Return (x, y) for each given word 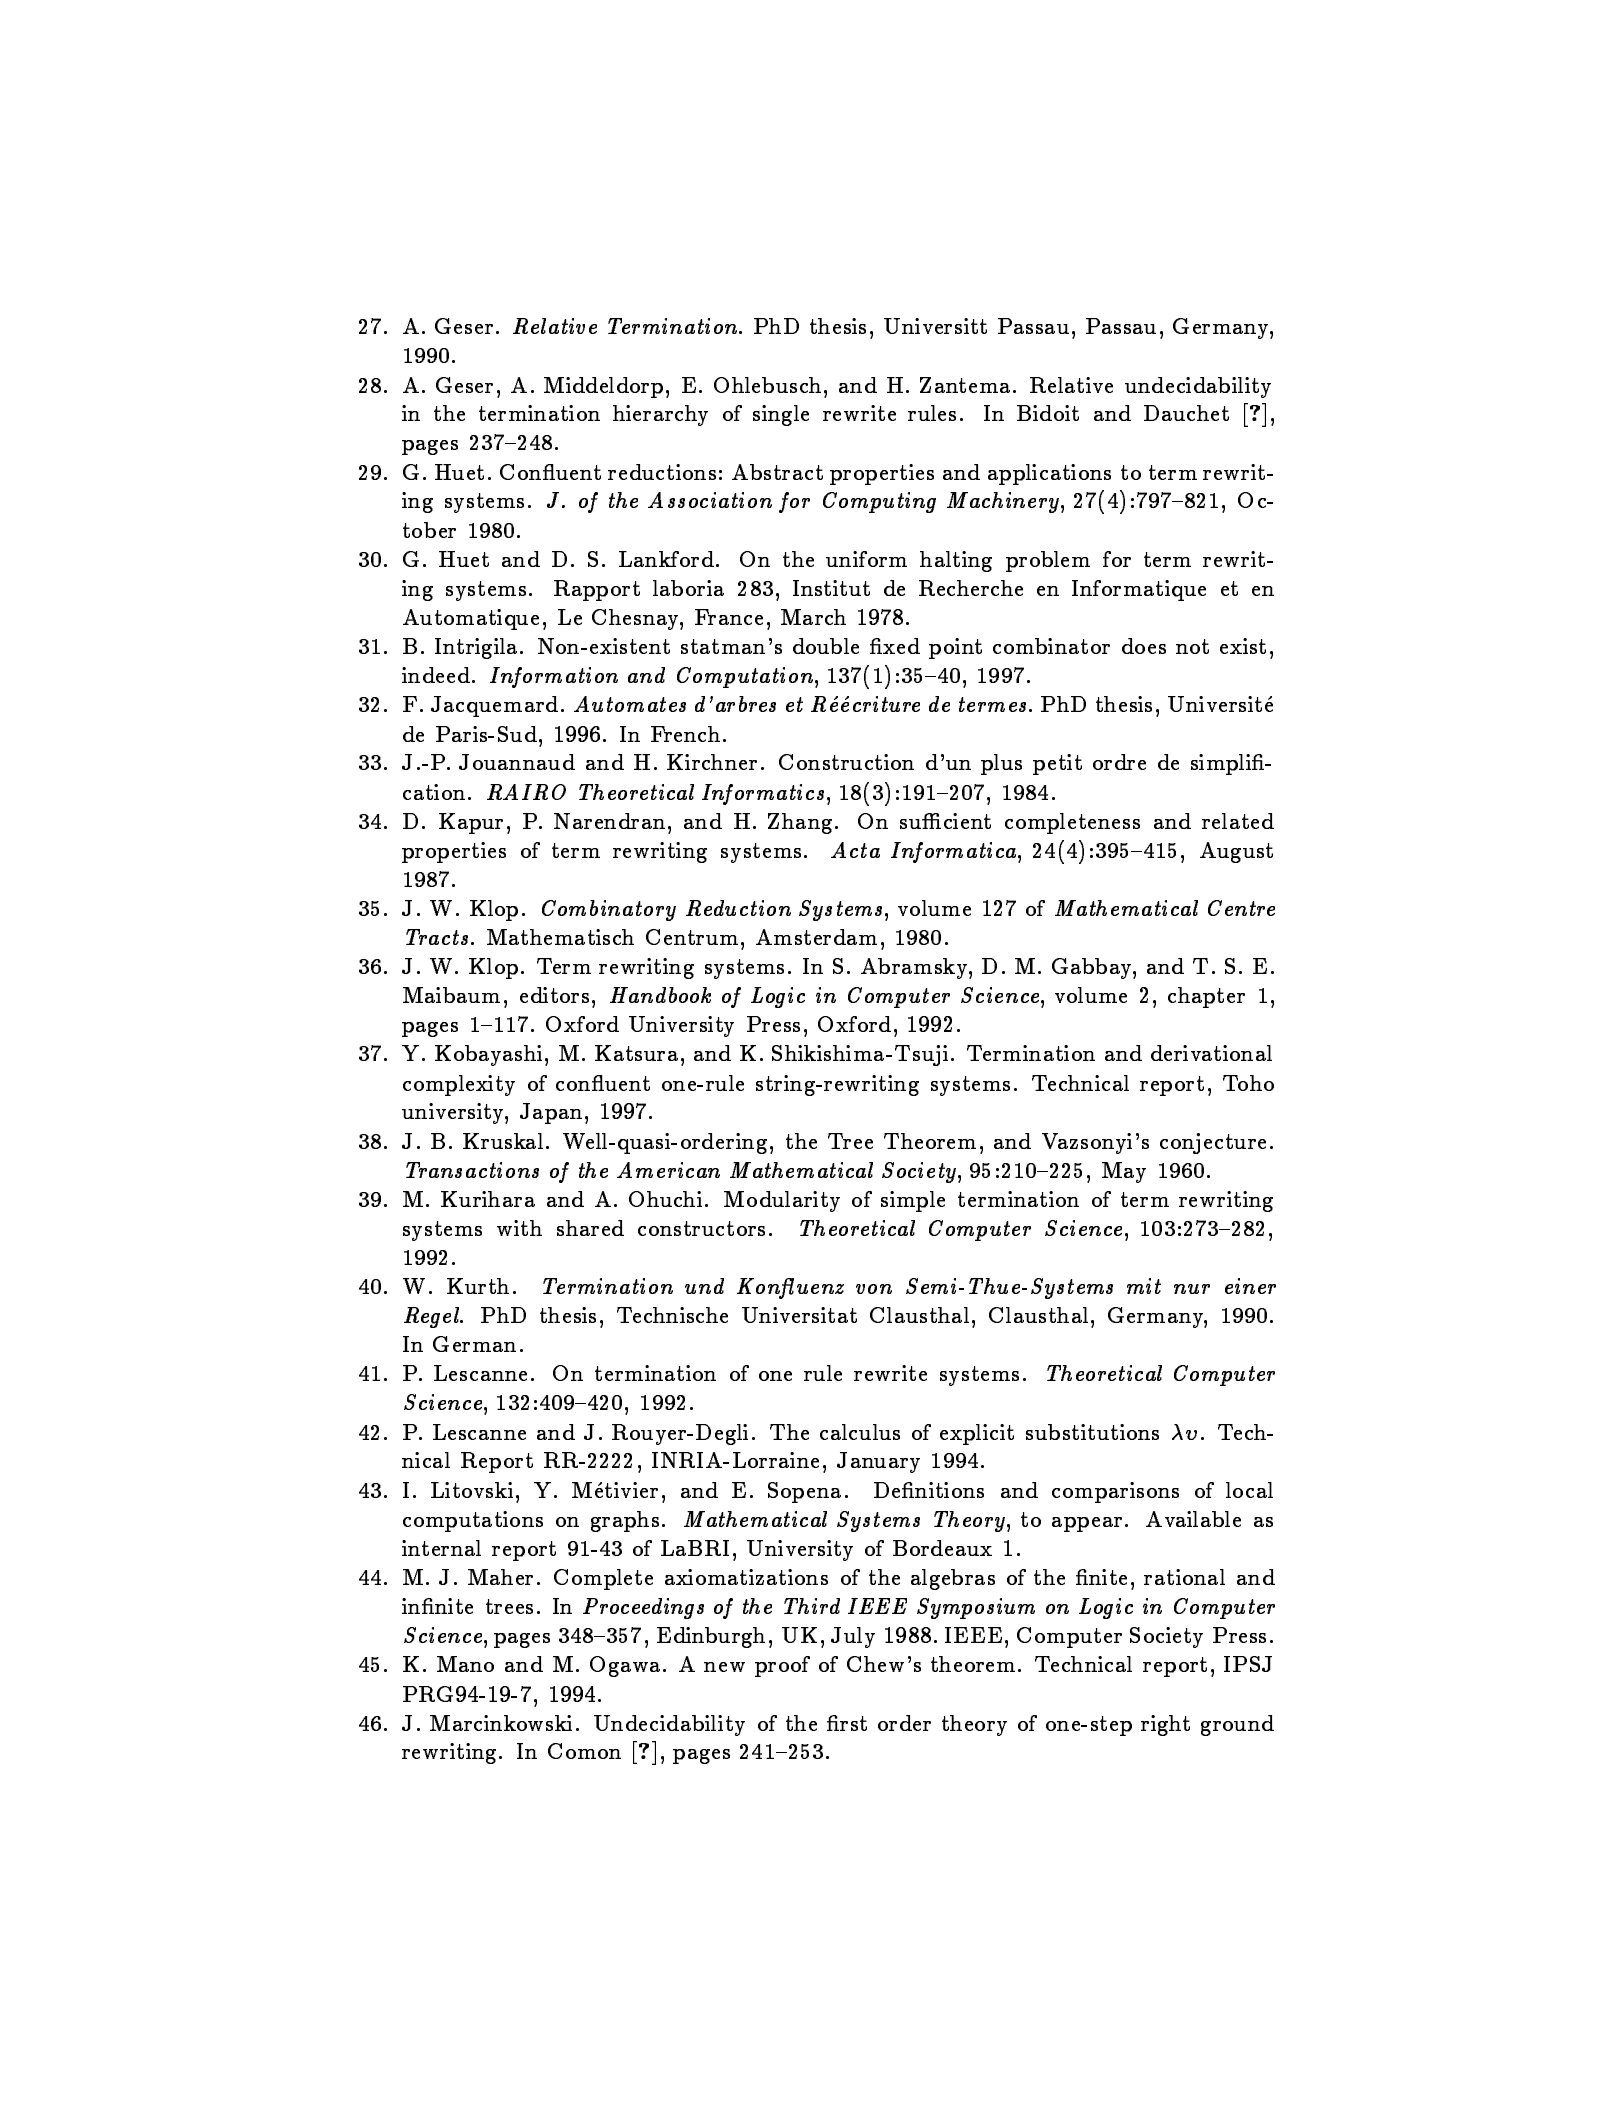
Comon (584, 1751)
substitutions (1092, 1432)
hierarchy (660, 415)
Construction (846, 762)
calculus (860, 1432)
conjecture (1213, 1143)
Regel (432, 1317)
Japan (551, 1113)
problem (1048, 561)
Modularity (782, 1201)
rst (852, 1723)
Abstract (777, 472)
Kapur (471, 823)
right (1165, 1725)
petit (1057, 764)
